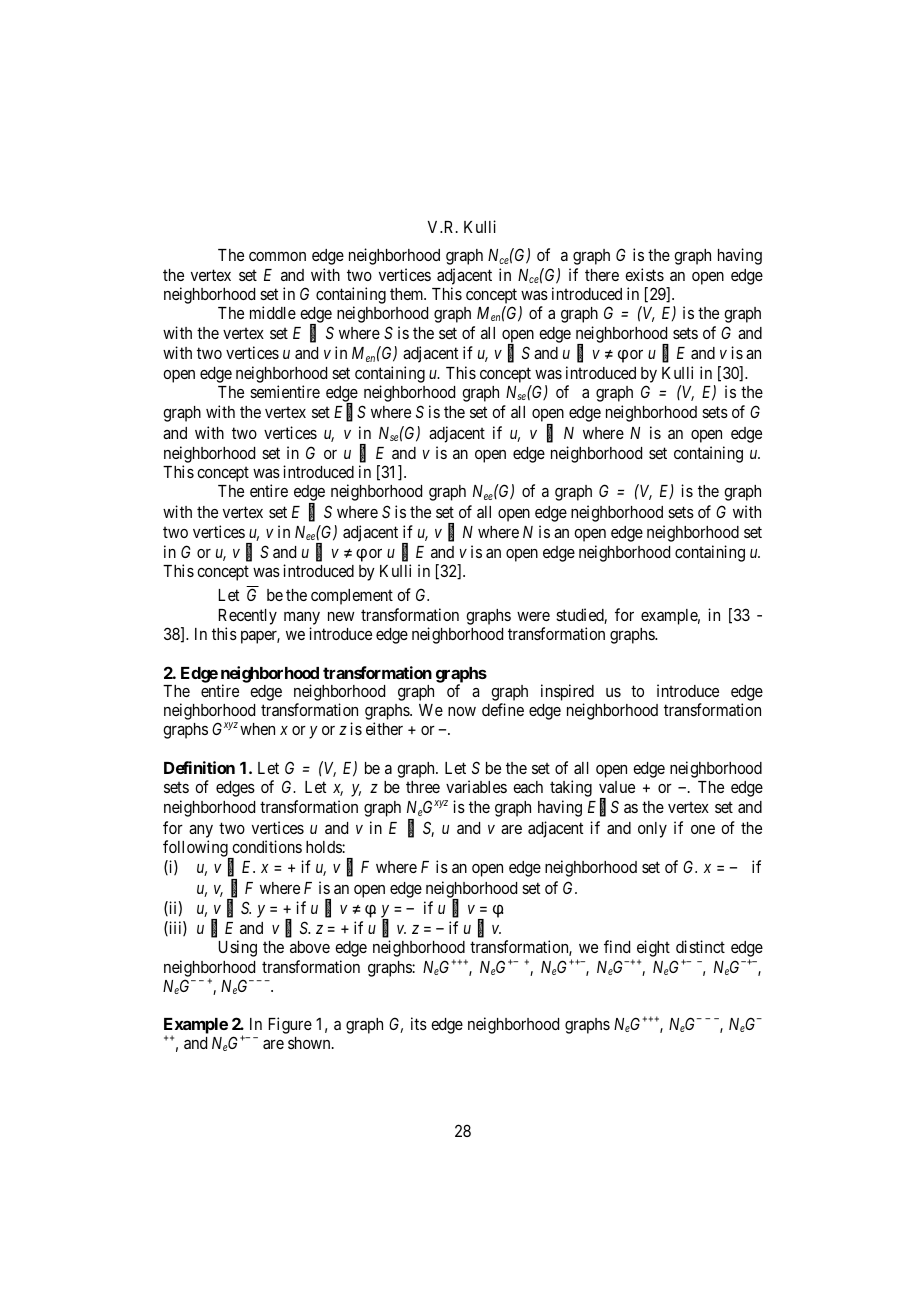 The height and width of the page is (1308, 924). Describe the element at coordinates (419, 1023) in the page. I see `its` at that location.
